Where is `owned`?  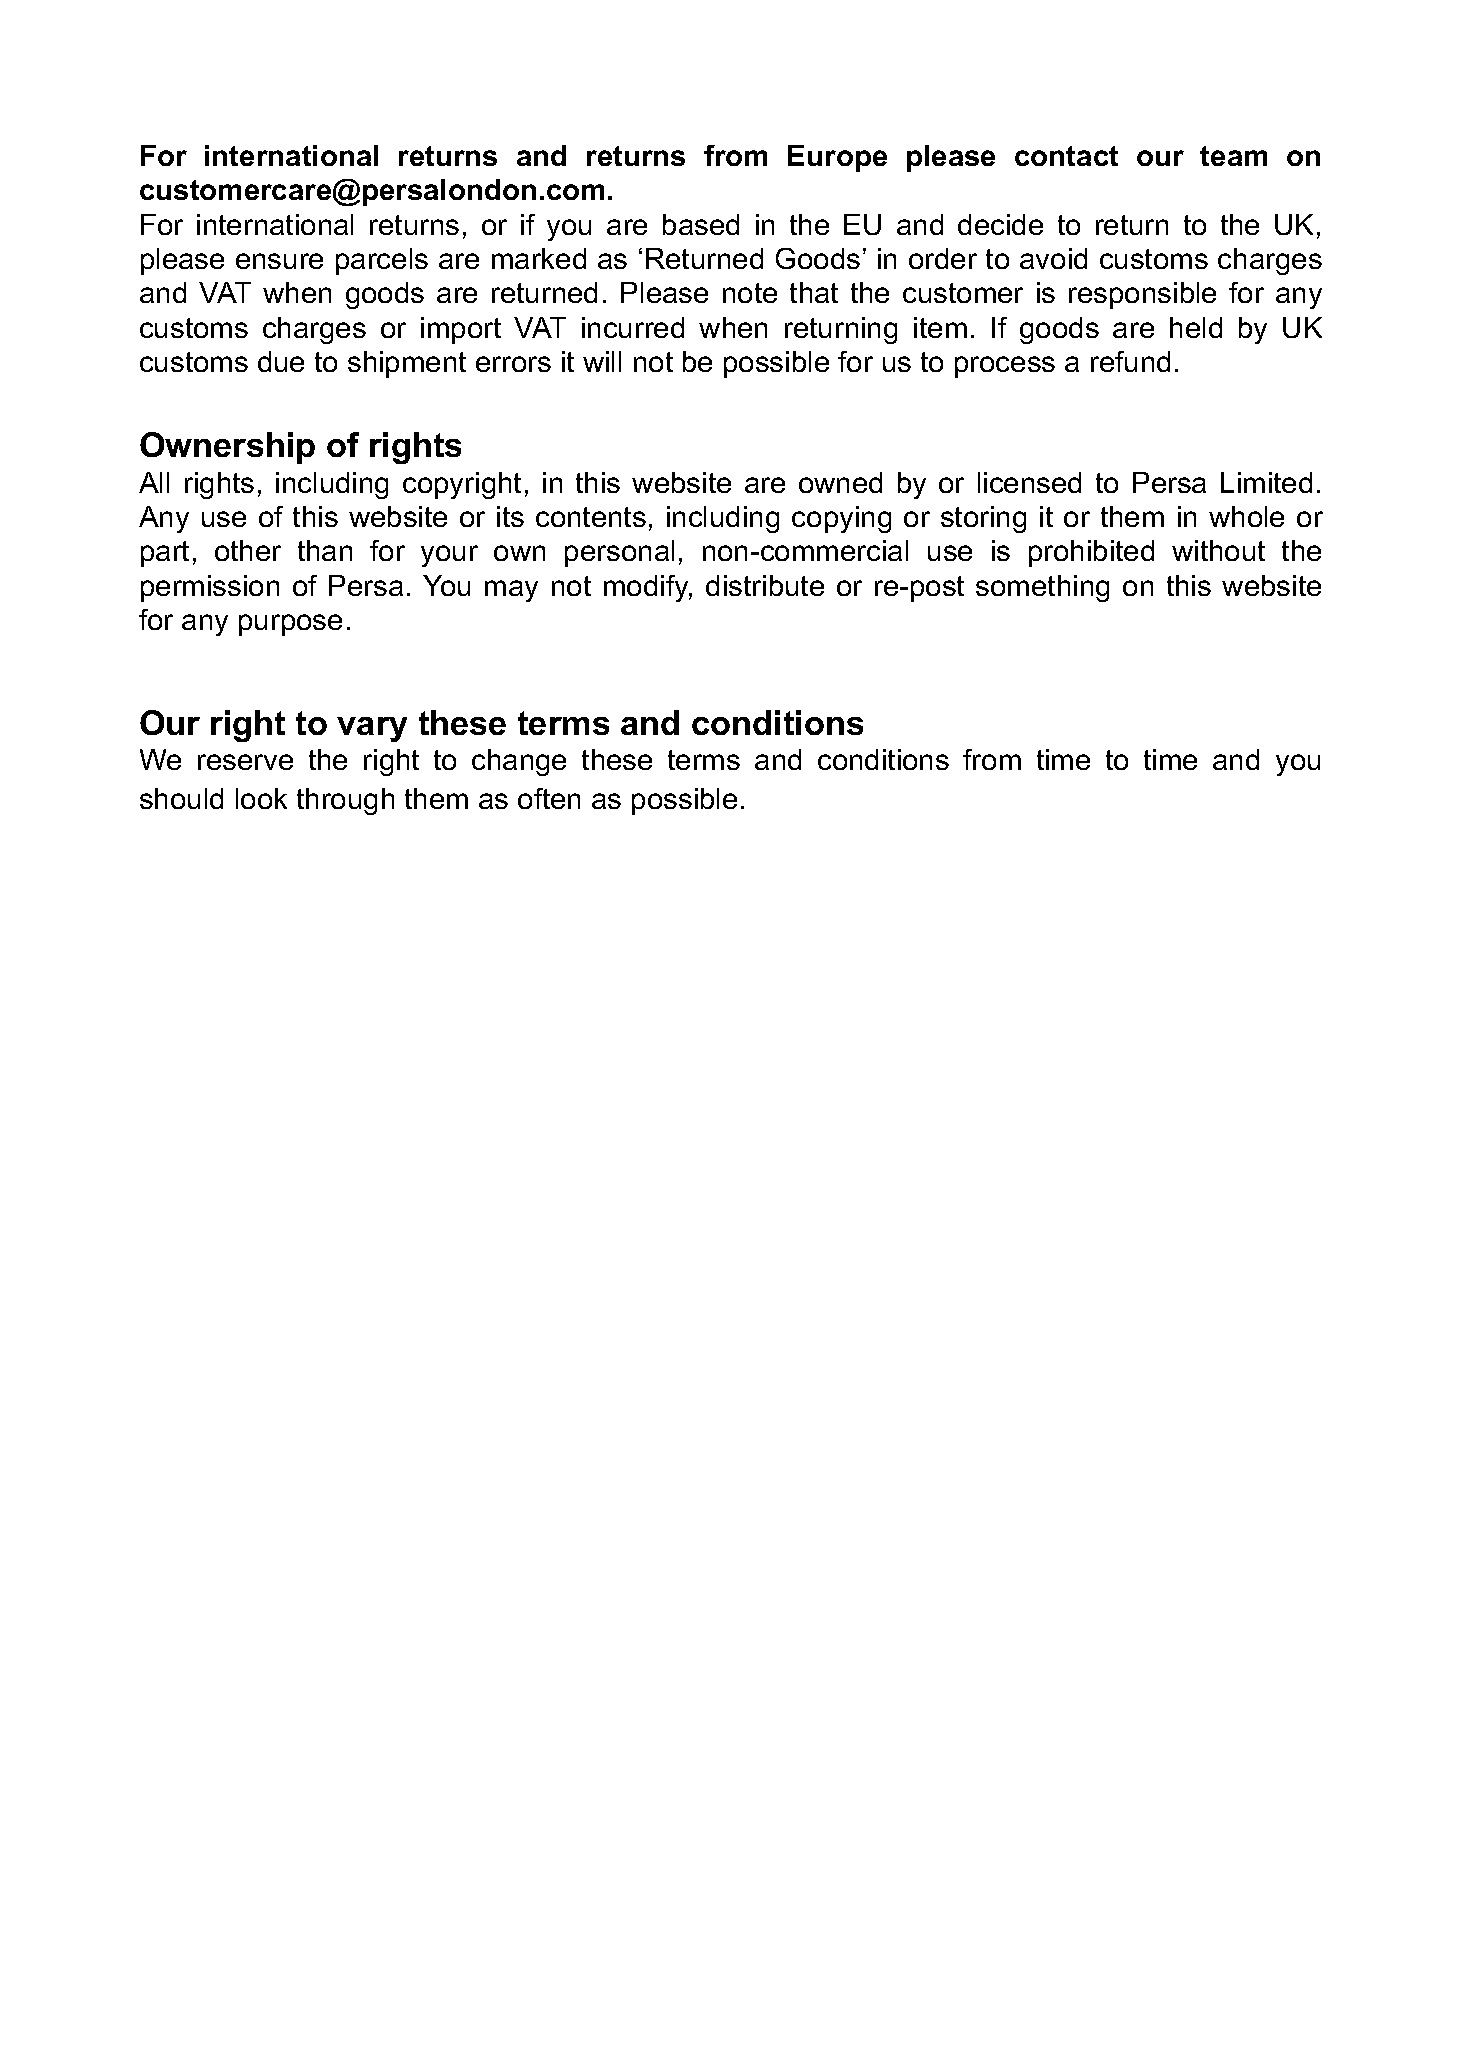 owned is located at coordinates (840, 482).
